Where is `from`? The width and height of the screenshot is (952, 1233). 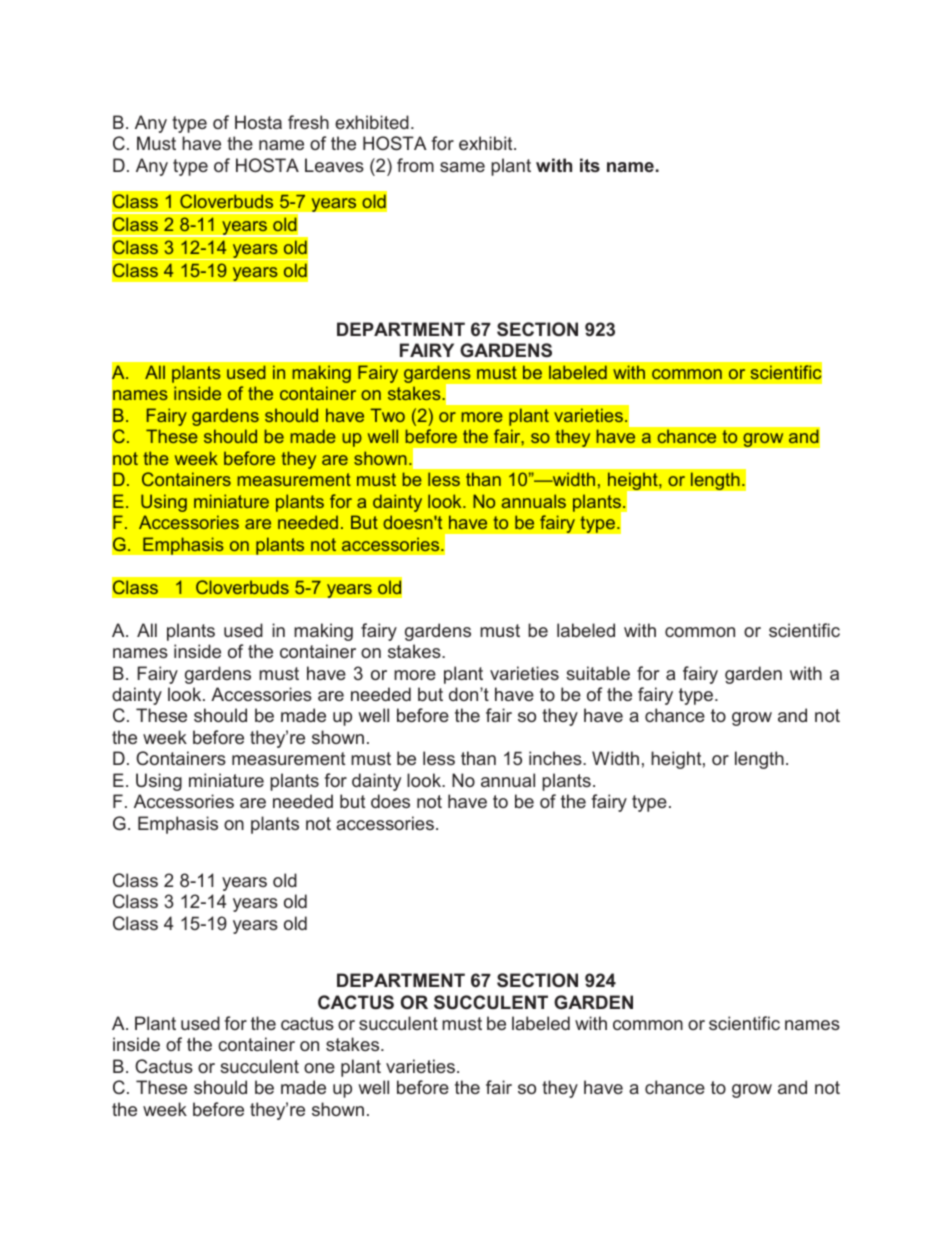
from is located at coordinates (415, 165).
